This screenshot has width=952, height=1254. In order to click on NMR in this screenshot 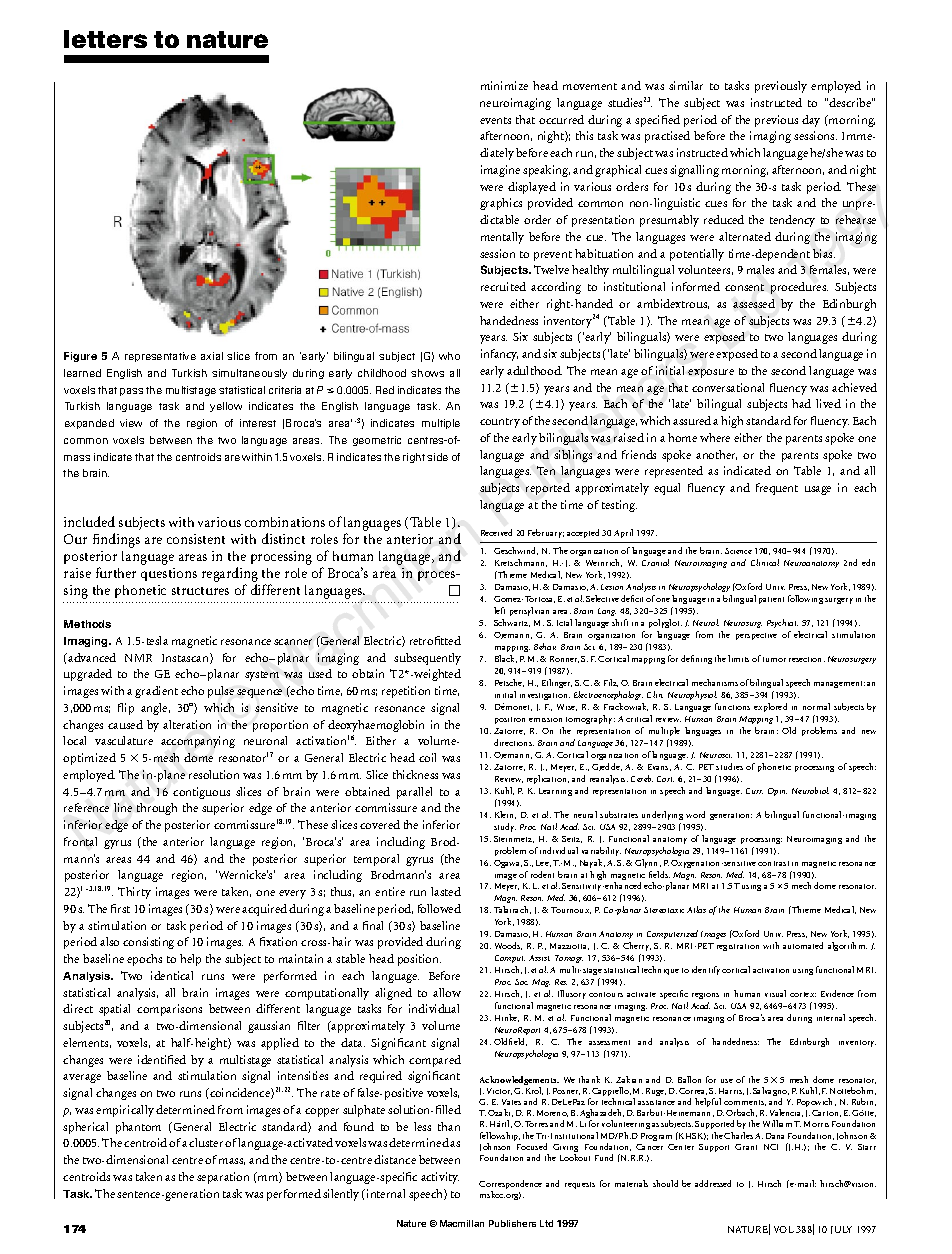, I will do `click(138, 658)`.
